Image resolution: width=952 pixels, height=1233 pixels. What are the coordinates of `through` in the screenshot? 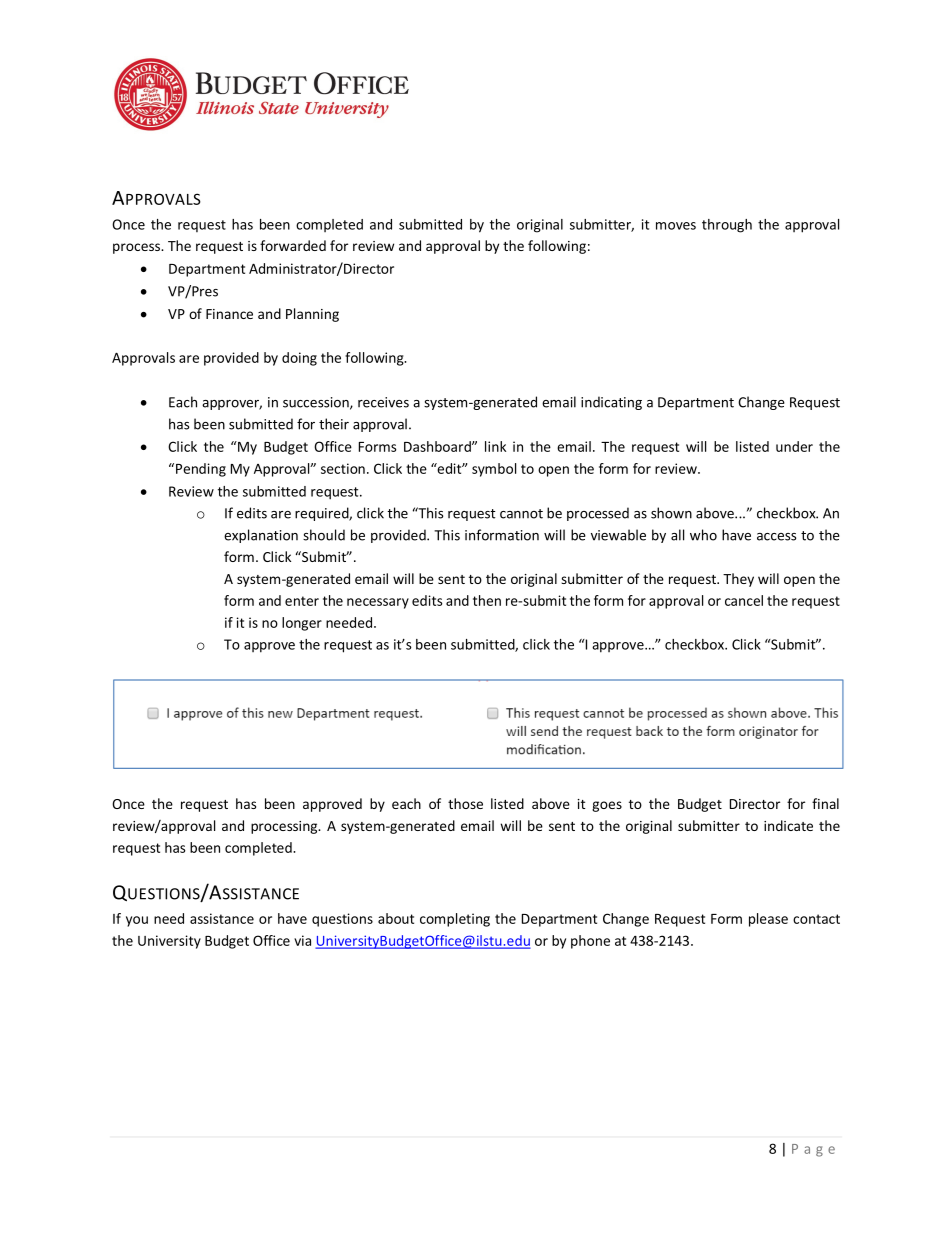 It's located at (727, 226).
